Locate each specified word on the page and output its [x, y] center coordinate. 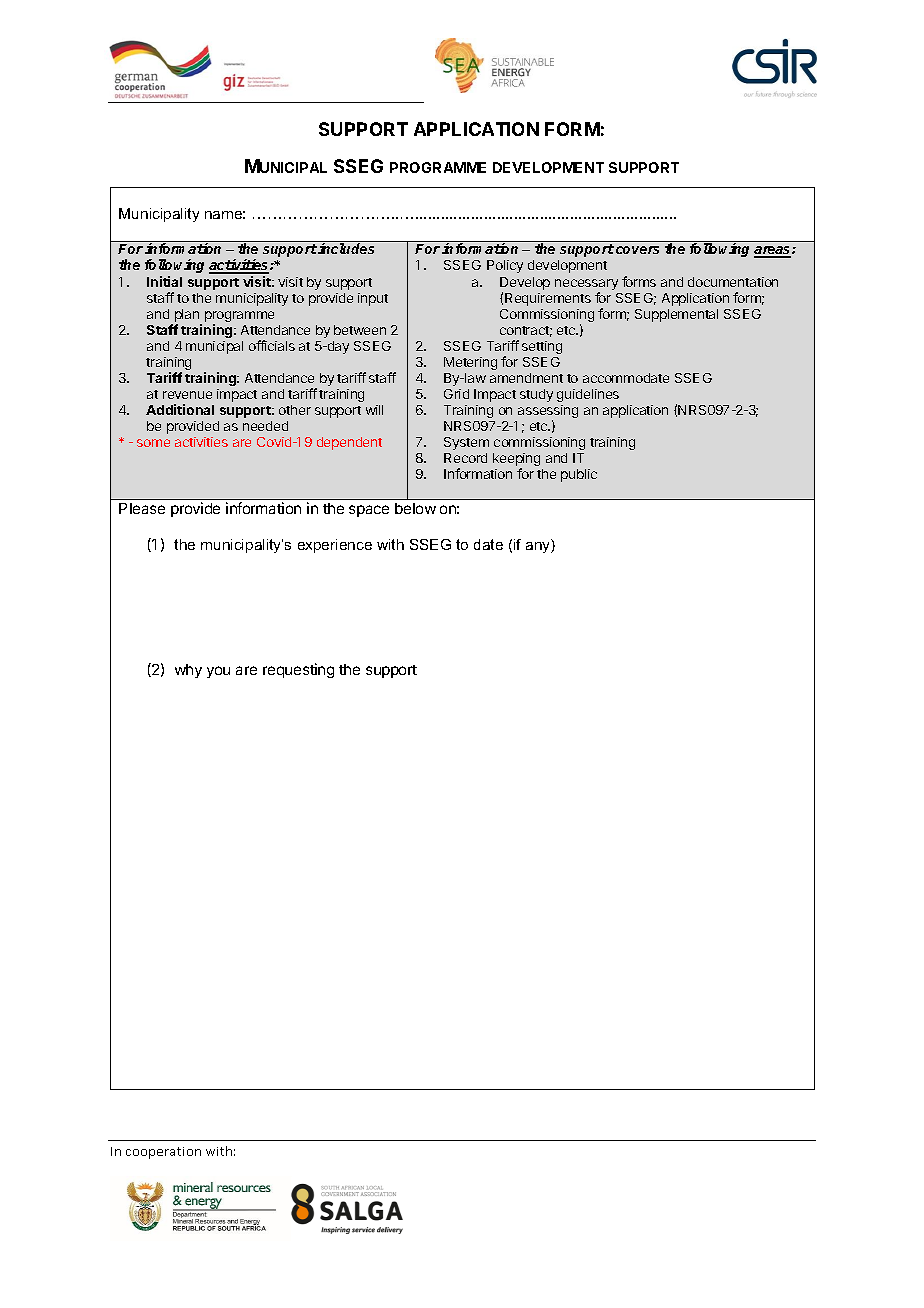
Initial [164, 281]
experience [335, 546]
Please [142, 508]
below [415, 508]
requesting [298, 670]
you [218, 672]
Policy [505, 266]
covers [637, 250]
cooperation [163, 1153]
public [579, 475]
